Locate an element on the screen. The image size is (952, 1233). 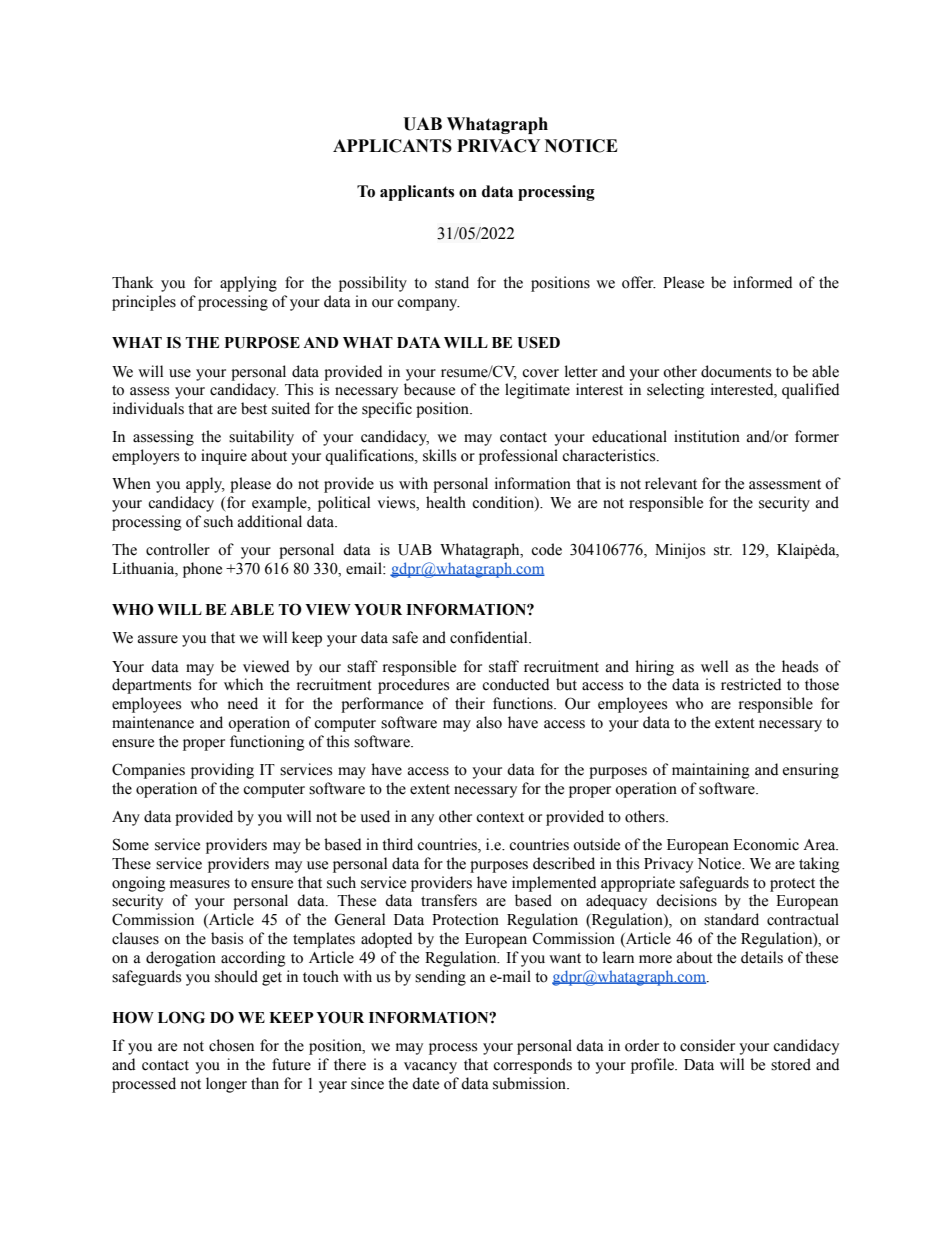
context is located at coordinates (500, 817).
